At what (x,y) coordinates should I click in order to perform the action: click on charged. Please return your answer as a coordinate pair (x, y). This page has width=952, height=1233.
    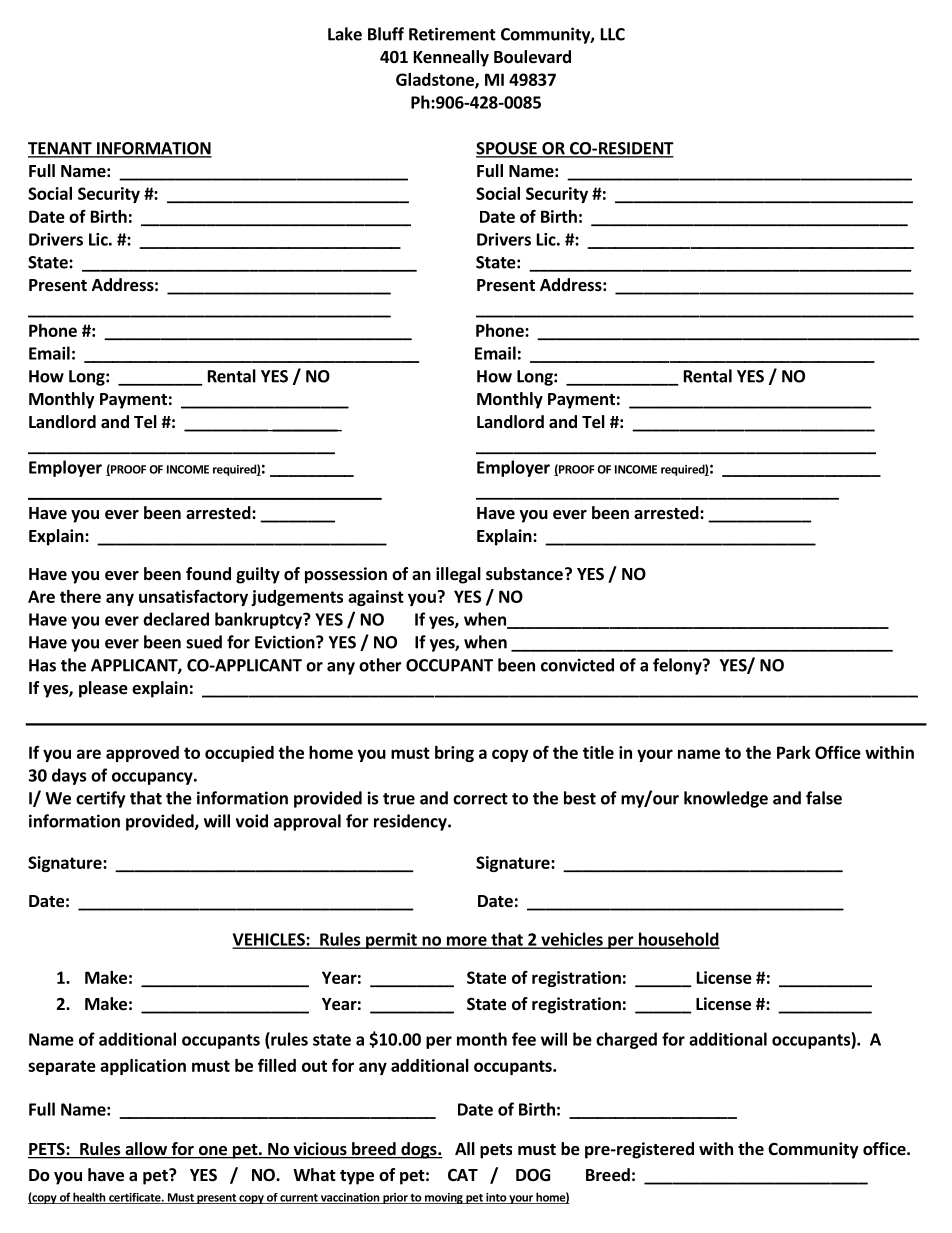
    Looking at the image, I should click on (626, 1040).
